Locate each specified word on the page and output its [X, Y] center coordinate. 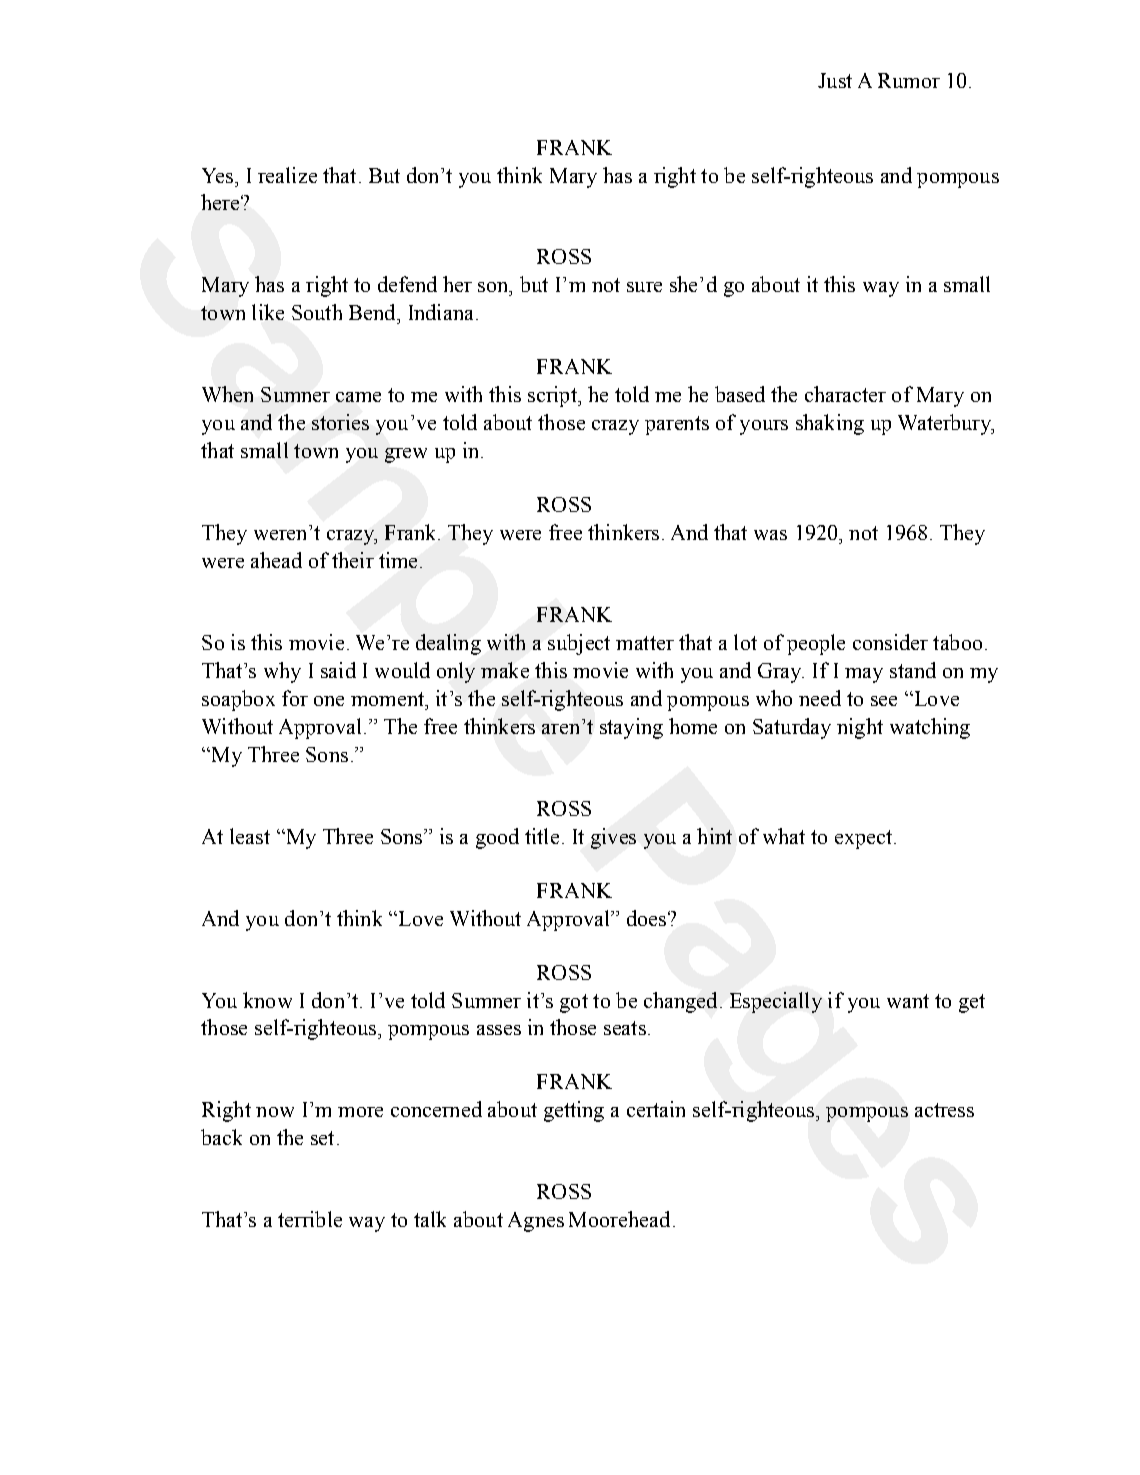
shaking [830, 424]
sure [644, 287]
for [295, 698]
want [908, 1001]
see [884, 701]
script [553, 396]
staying [631, 728]
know [267, 1000]
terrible [310, 1219]
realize [287, 175]
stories [340, 422]
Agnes [536, 1222]
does [648, 918]
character [845, 394]
